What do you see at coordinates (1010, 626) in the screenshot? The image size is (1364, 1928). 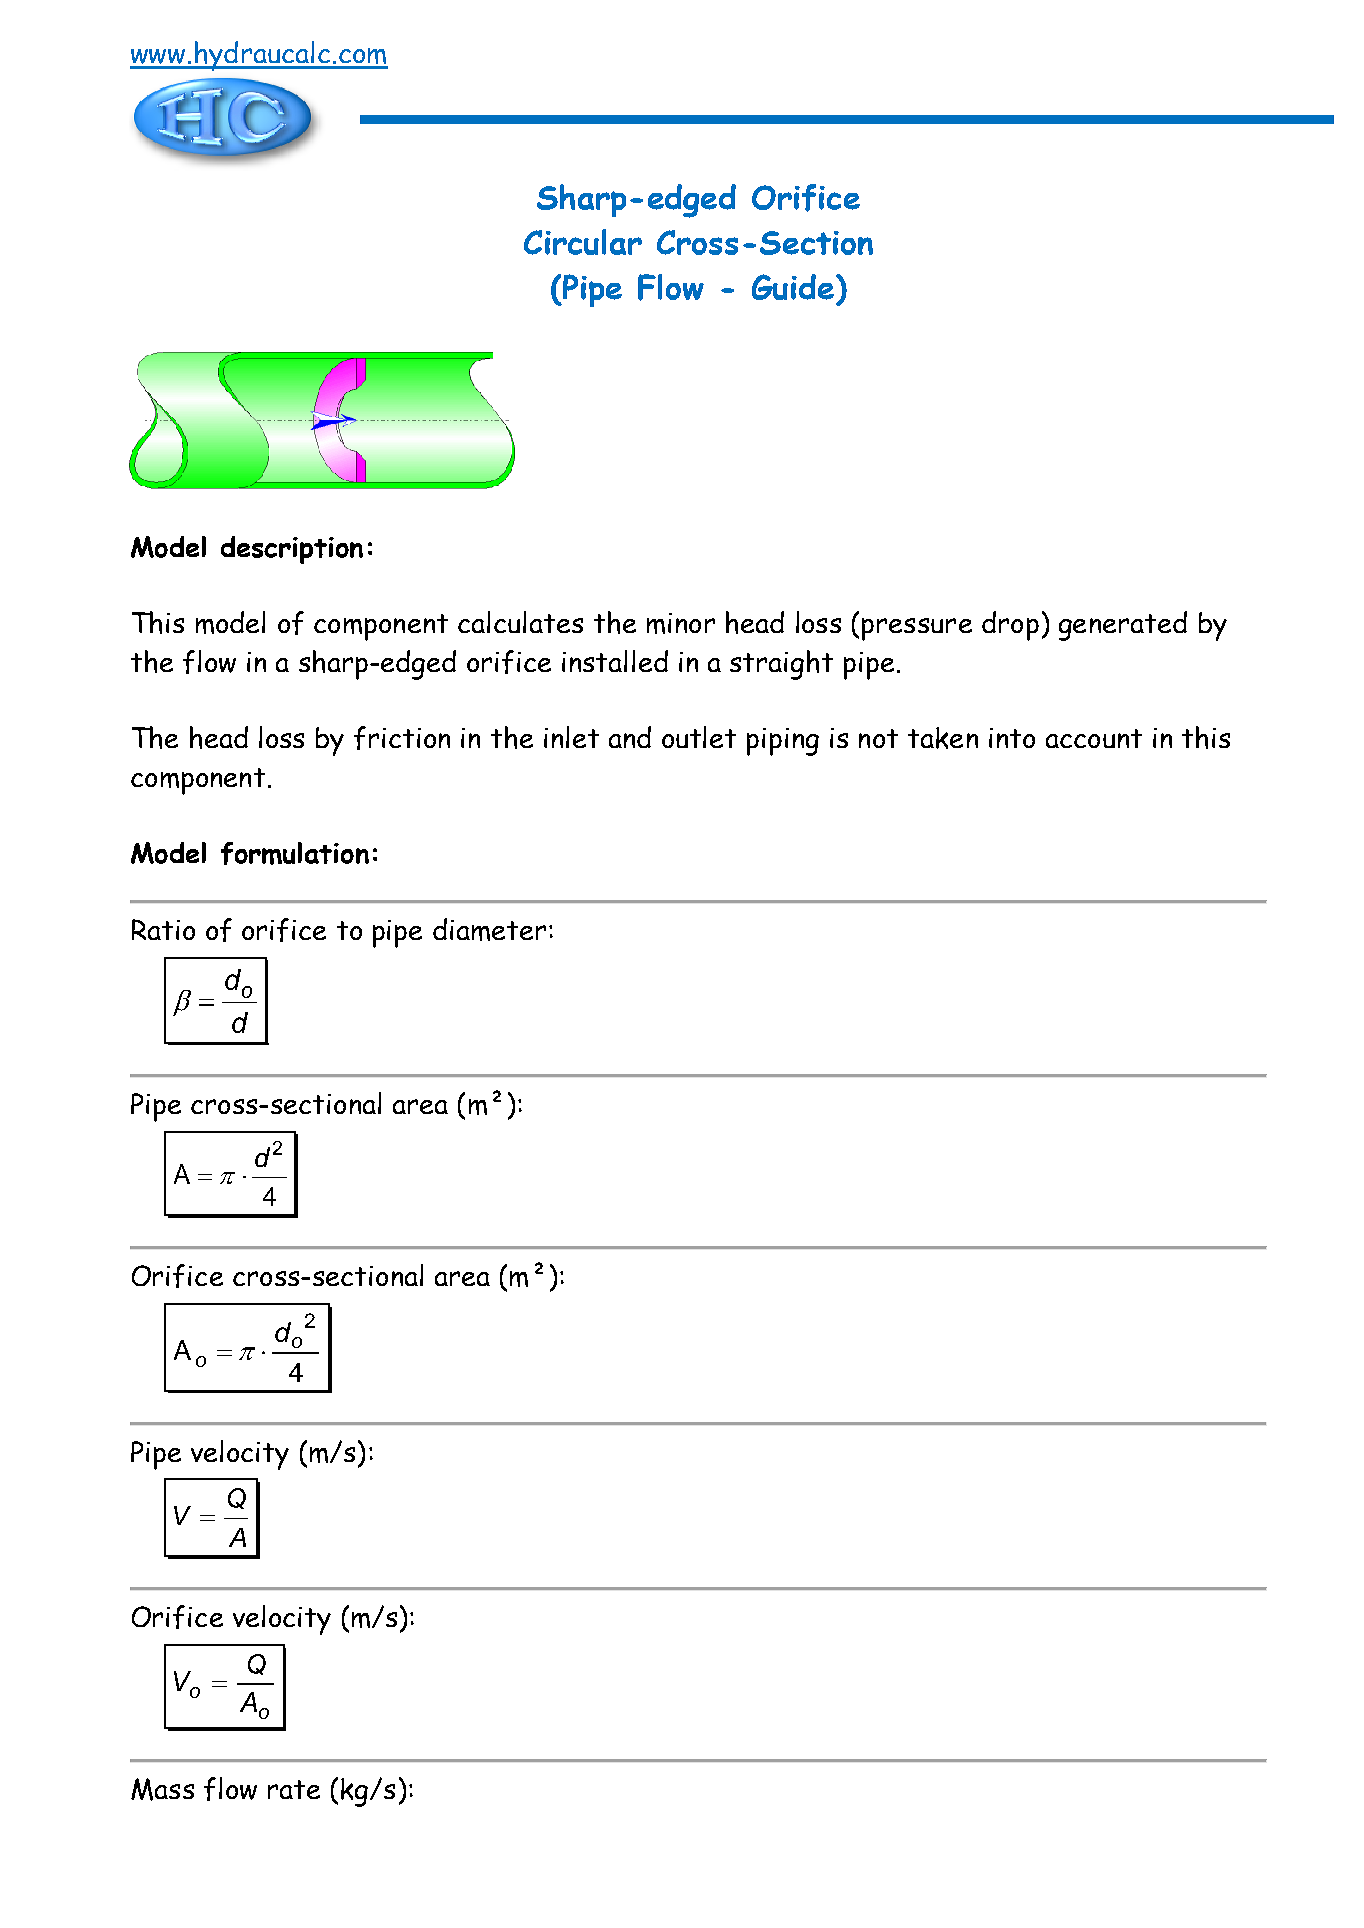 I see `drop` at bounding box center [1010, 626].
